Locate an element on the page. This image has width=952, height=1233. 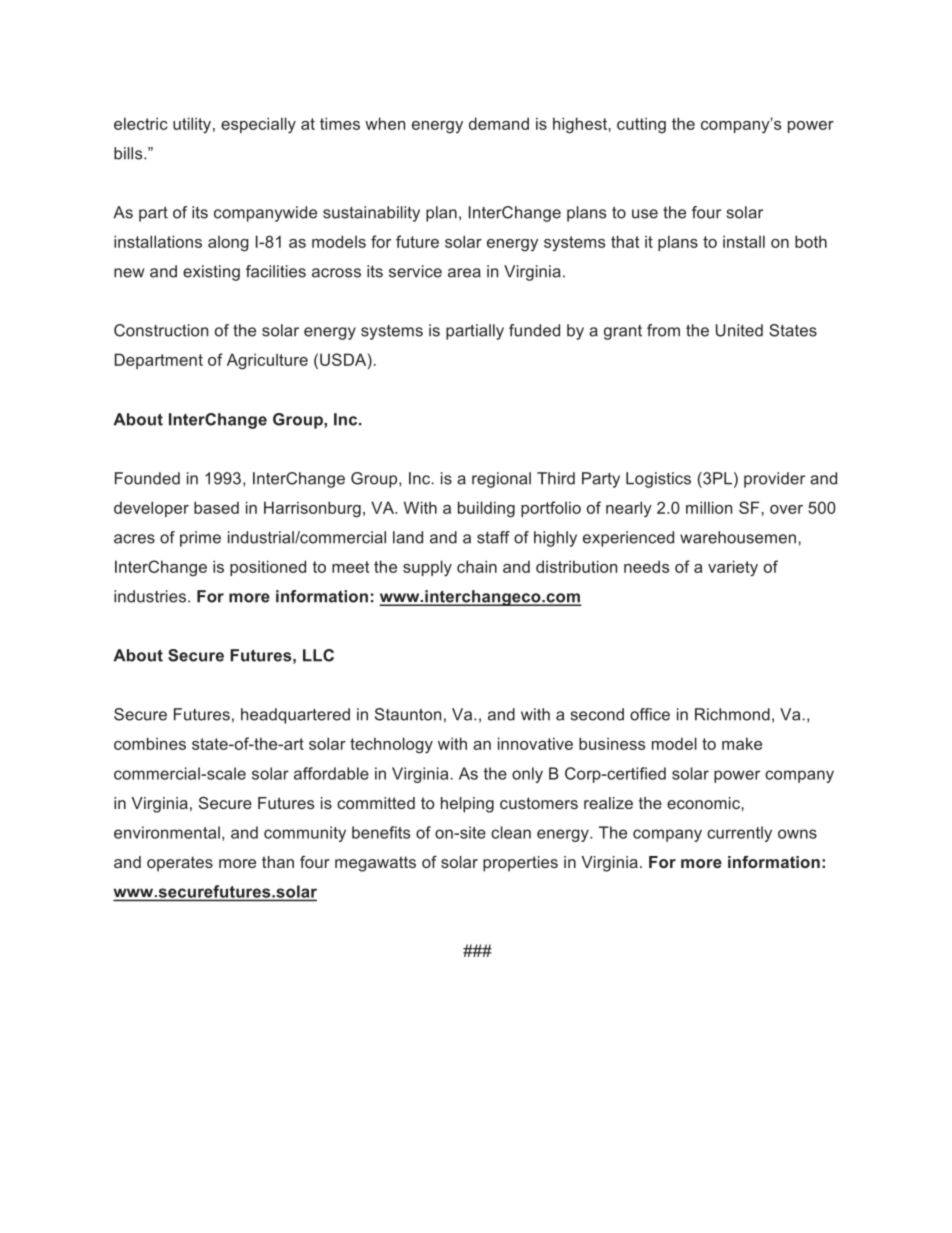
especially is located at coordinates (258, 125).
